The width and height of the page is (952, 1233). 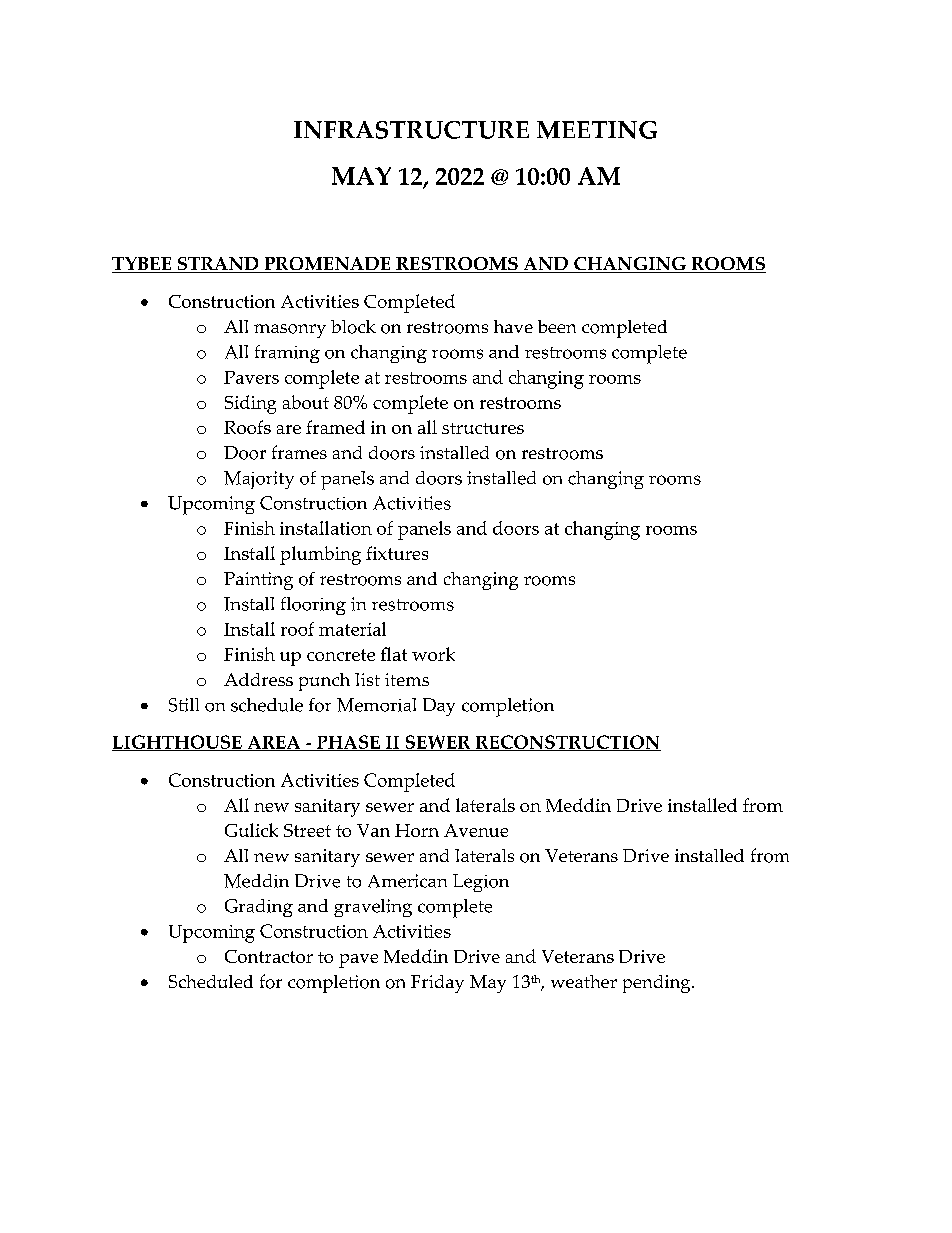 I want to click on weather, so click(x=584, y=981).
